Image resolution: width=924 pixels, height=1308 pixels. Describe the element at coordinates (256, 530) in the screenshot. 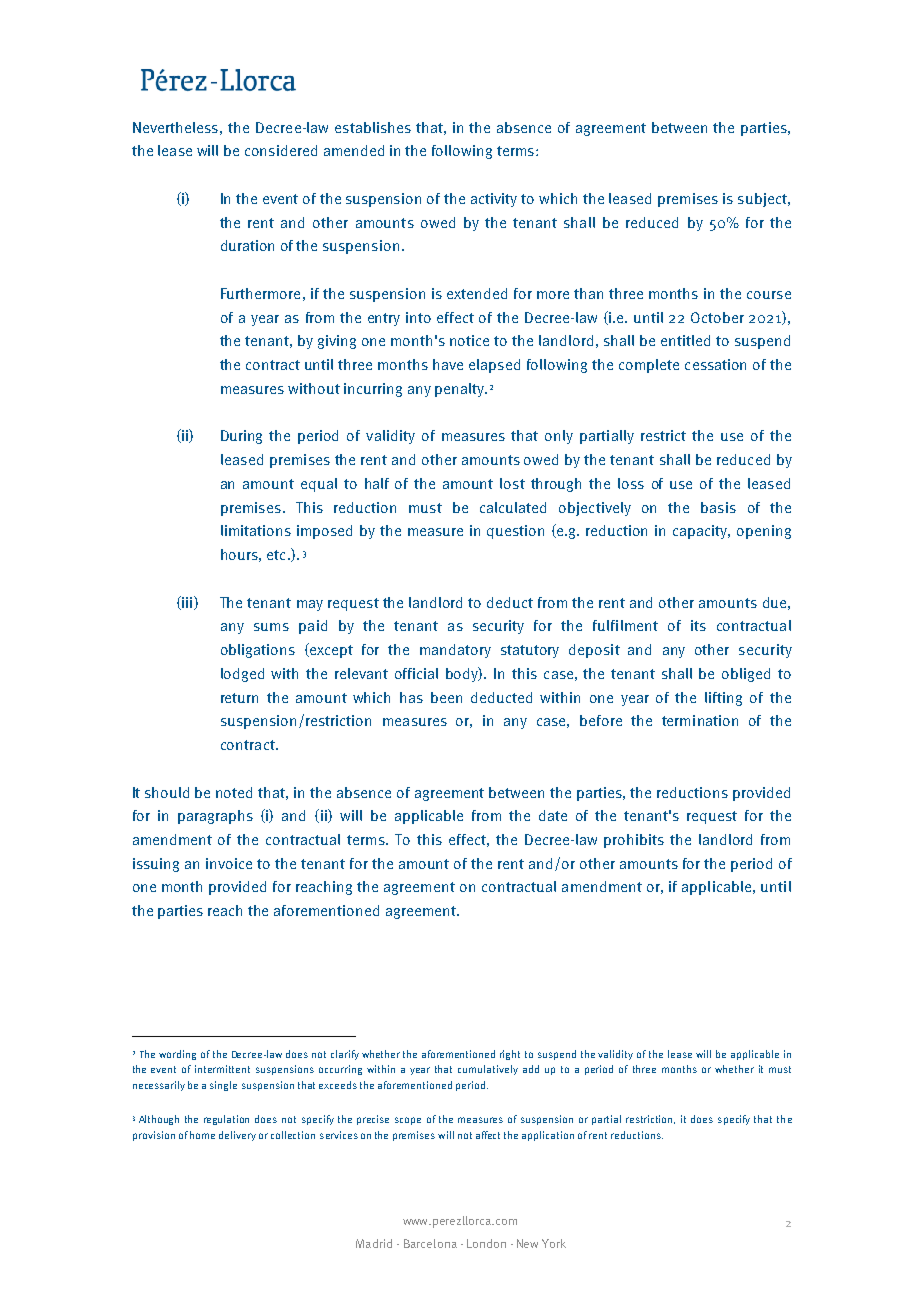

I see `limitations` at that location.
